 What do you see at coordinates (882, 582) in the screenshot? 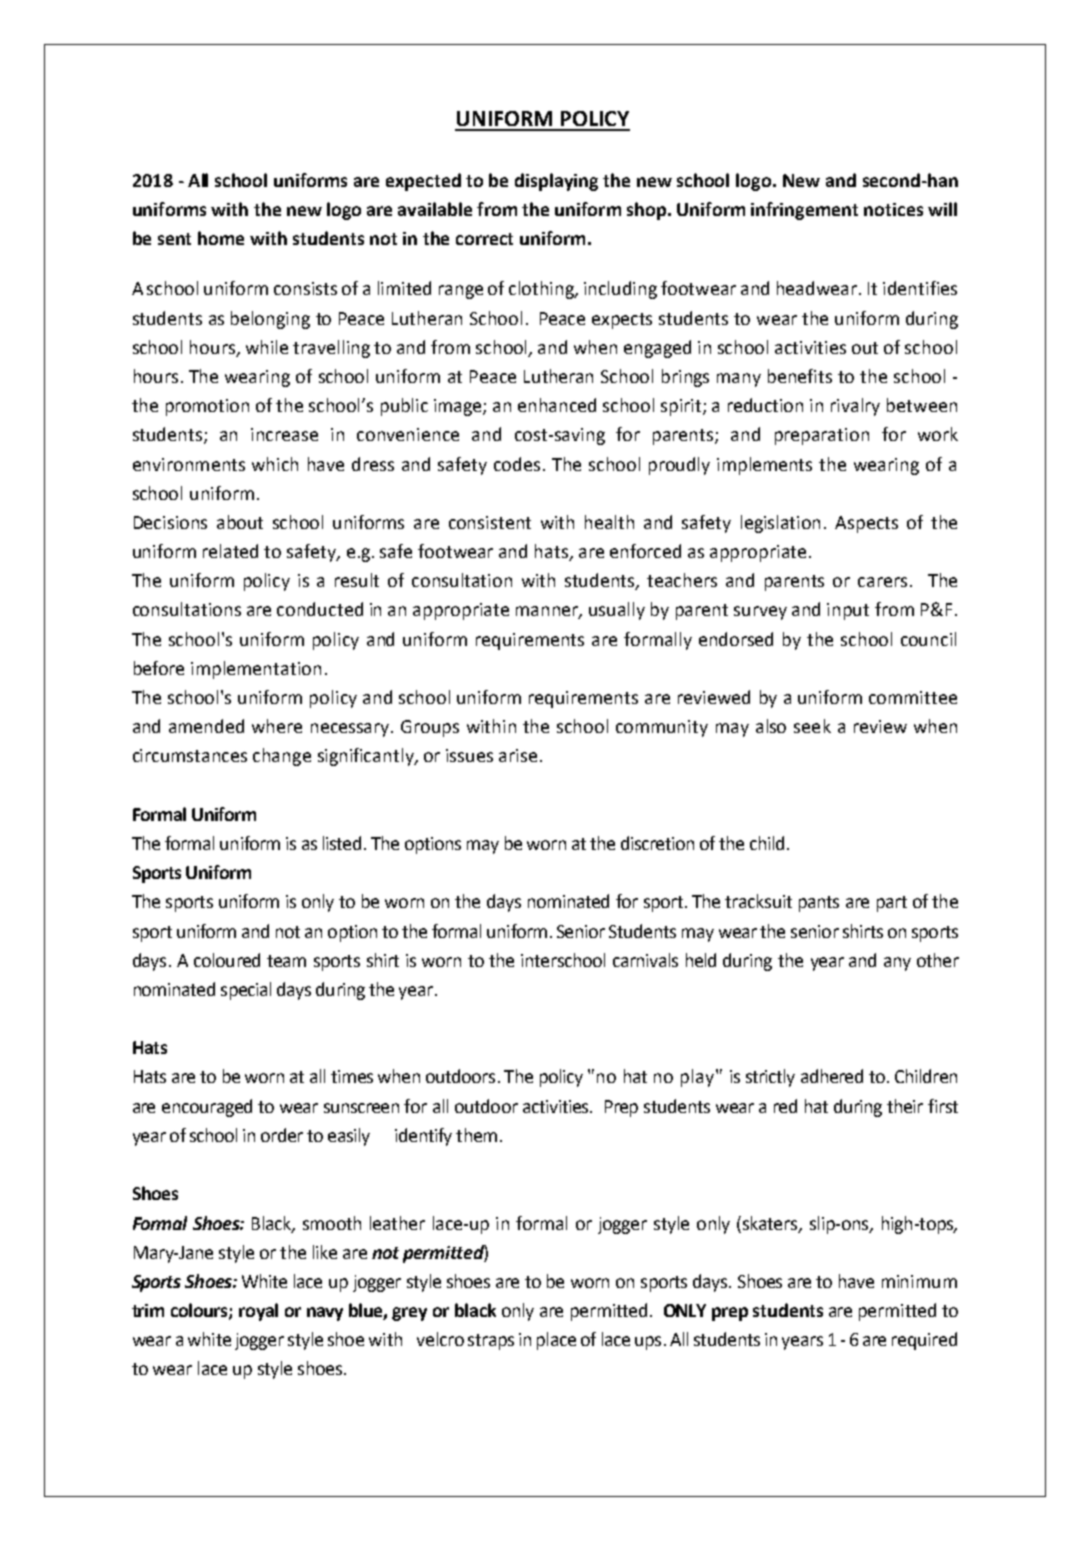
I see `carers` at bounding box center [882, 582].
